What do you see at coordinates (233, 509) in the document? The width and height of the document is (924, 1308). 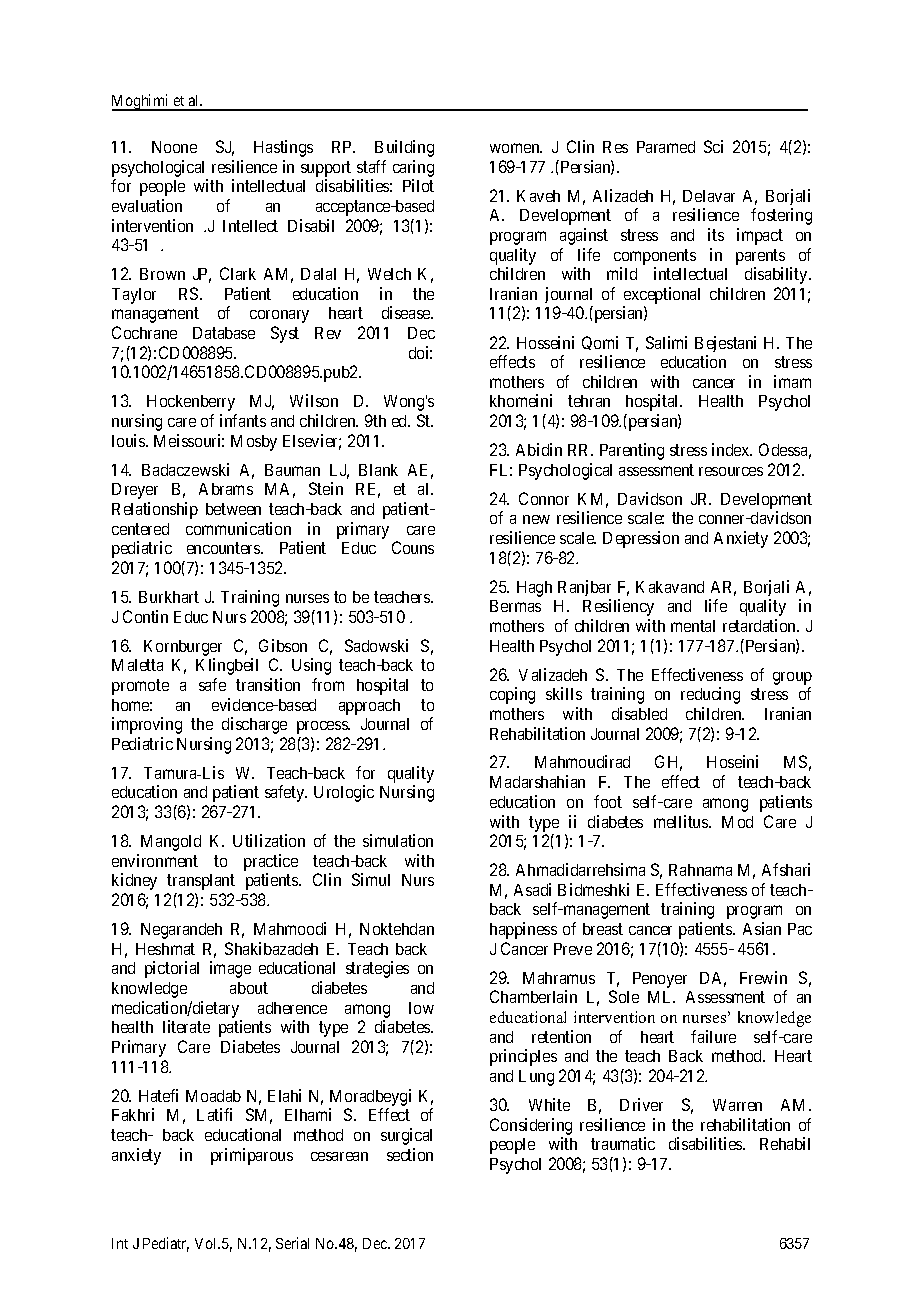 I see `between` at bounding box center [233, 509].
